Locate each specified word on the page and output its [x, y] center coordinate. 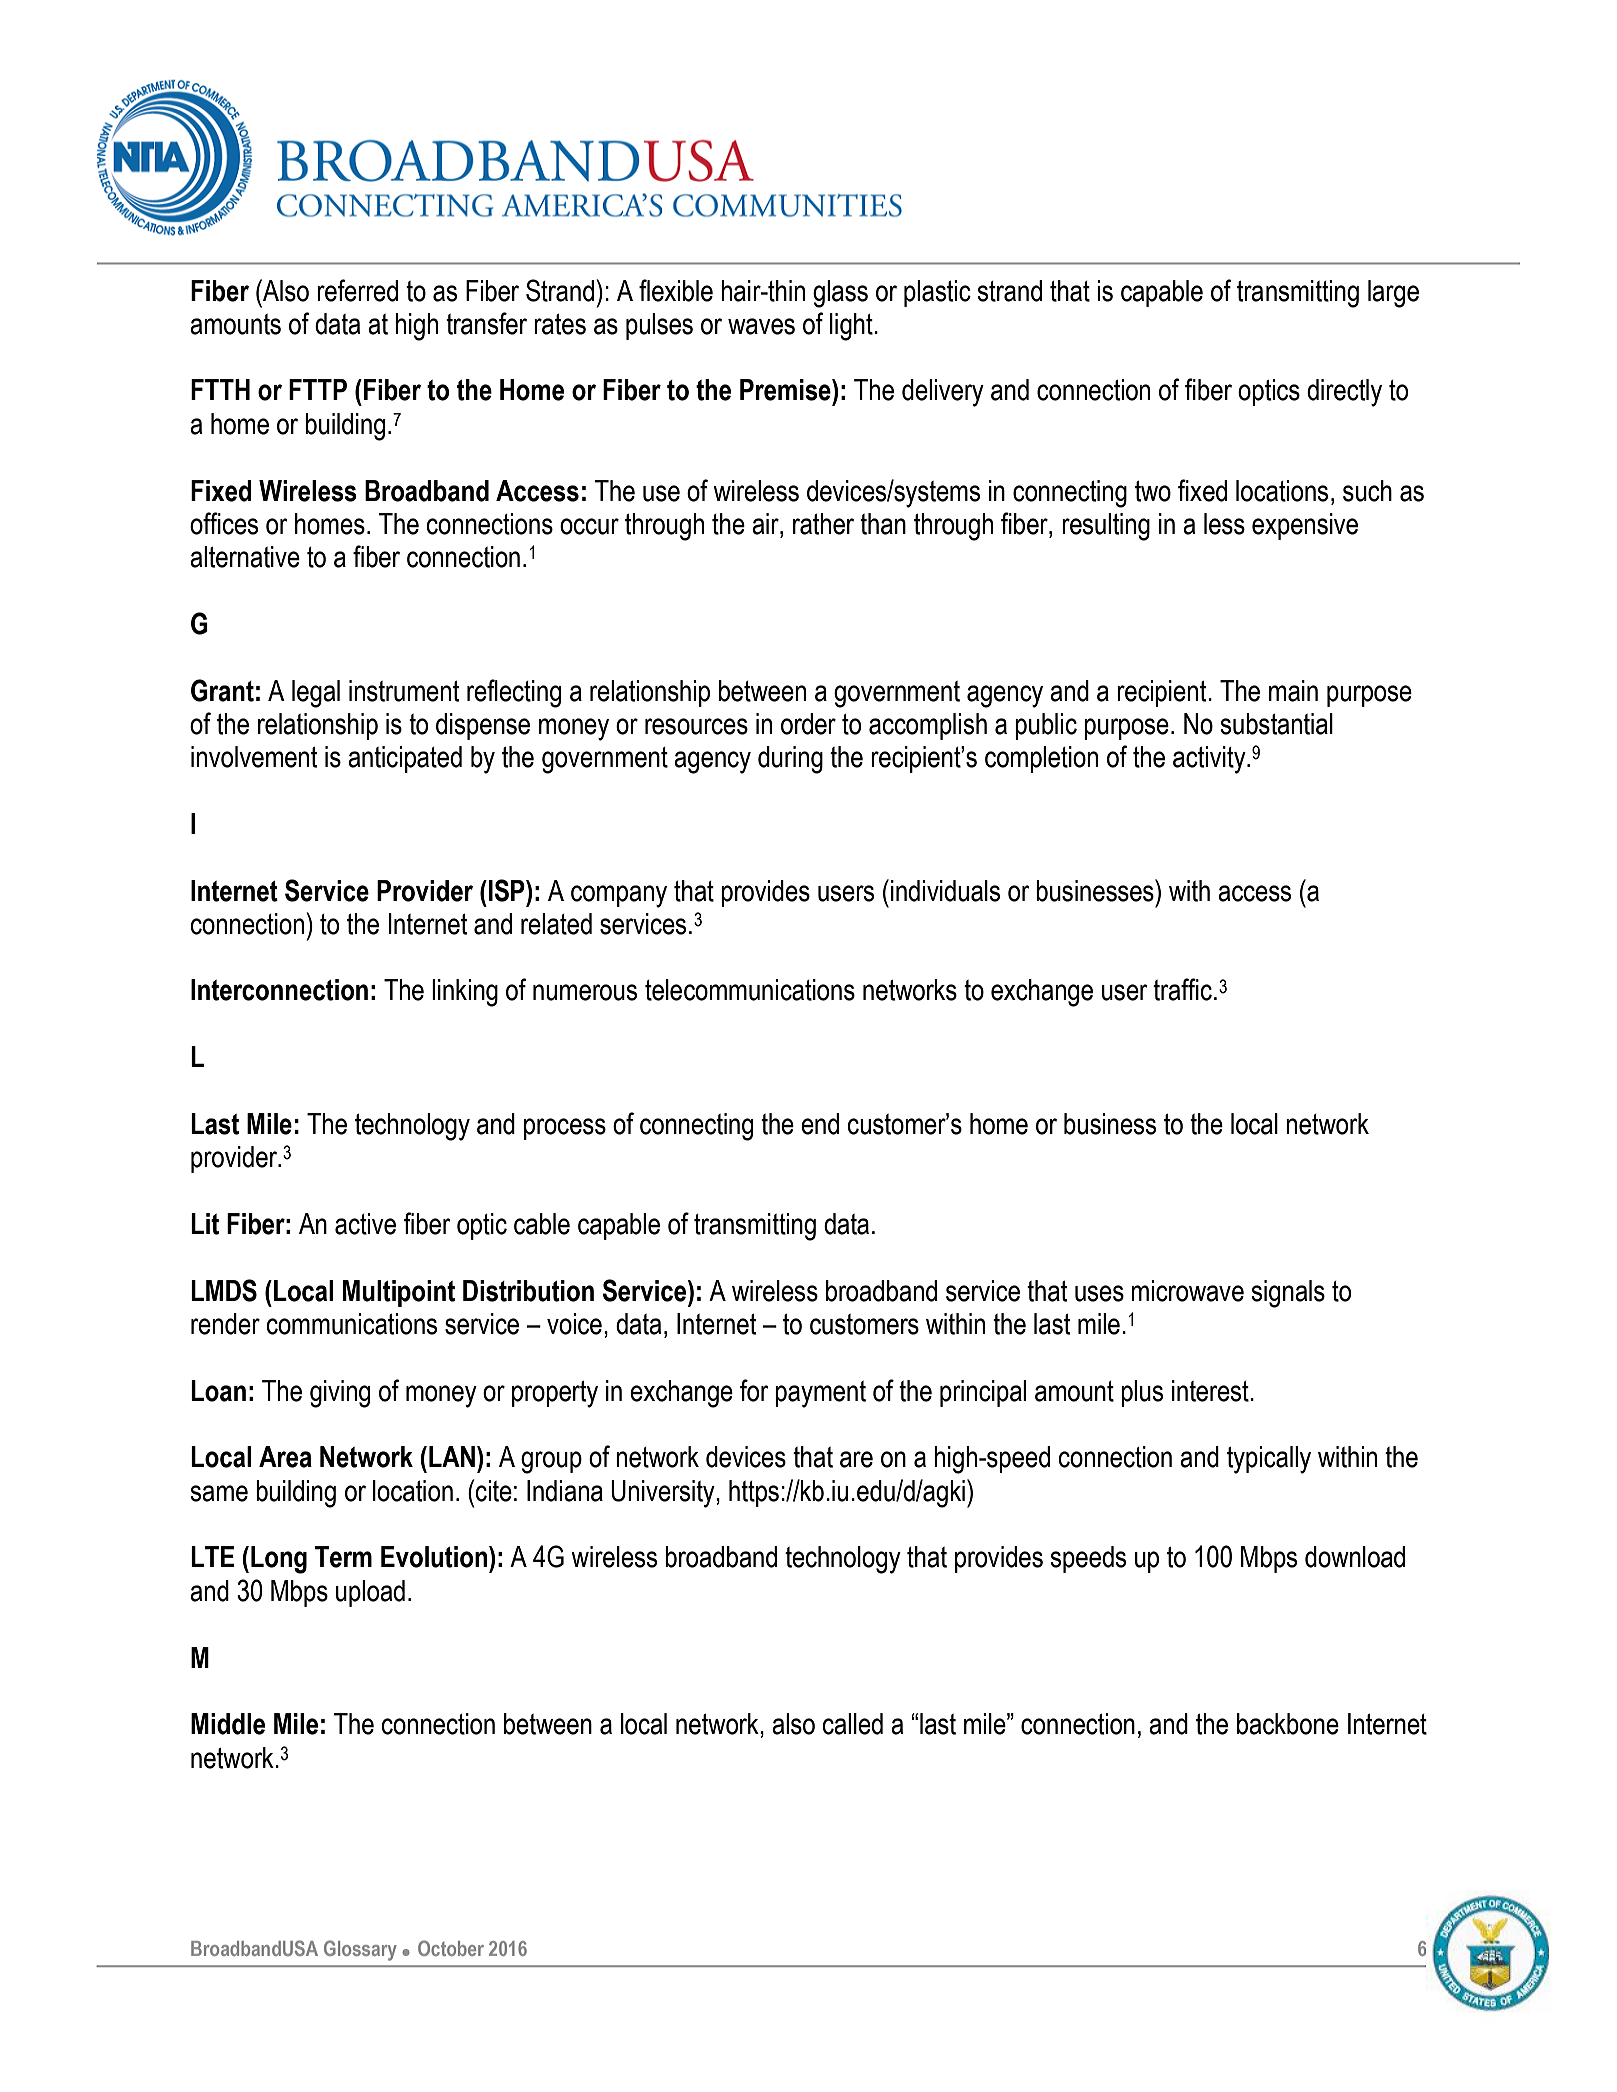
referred [357, 290]
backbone [1288, 1724]
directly [1344, 393]
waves [761, 326]
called [852, 1724]
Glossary [360, 1950]
